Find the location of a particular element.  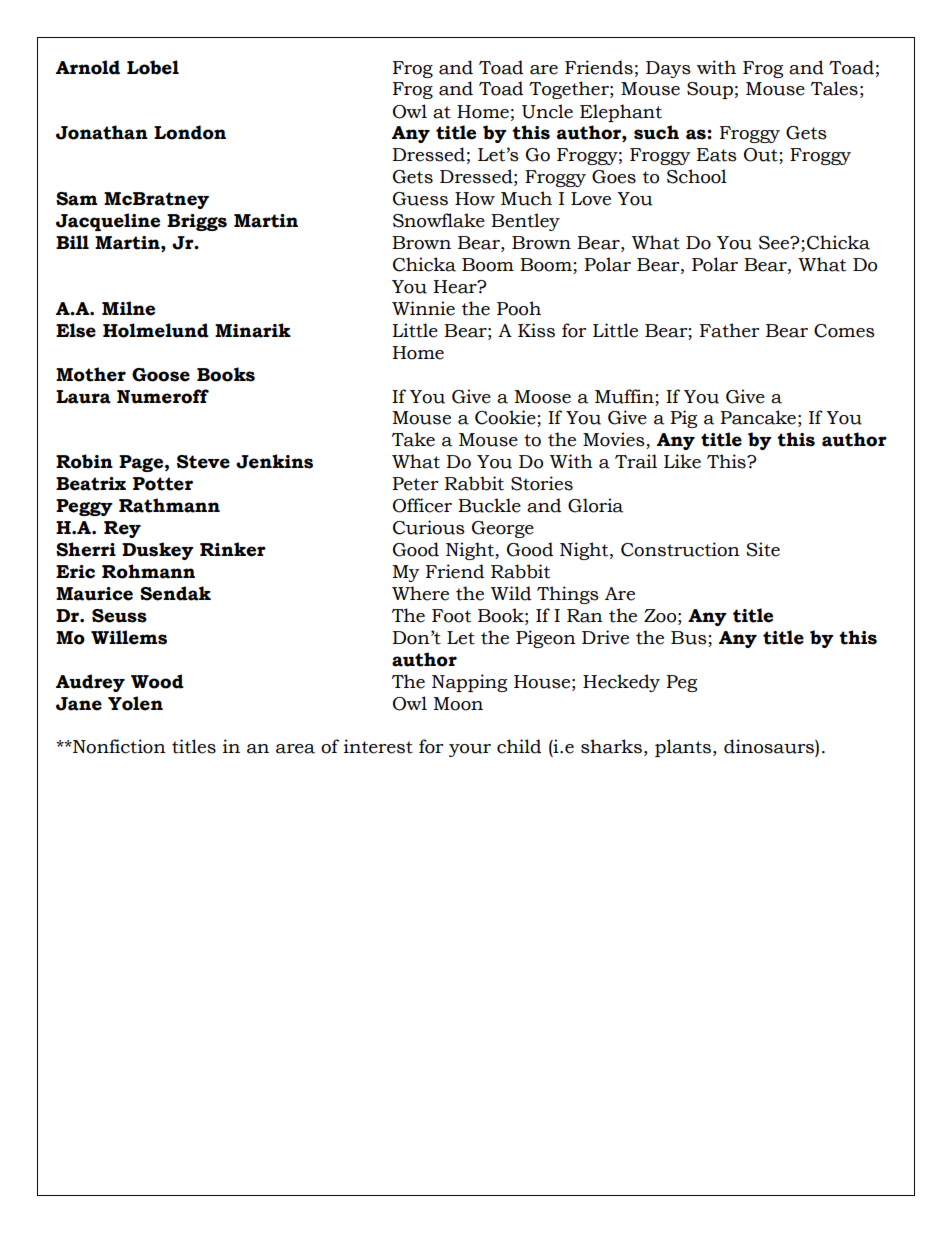

Goose is located at coordinates (161, 375).
